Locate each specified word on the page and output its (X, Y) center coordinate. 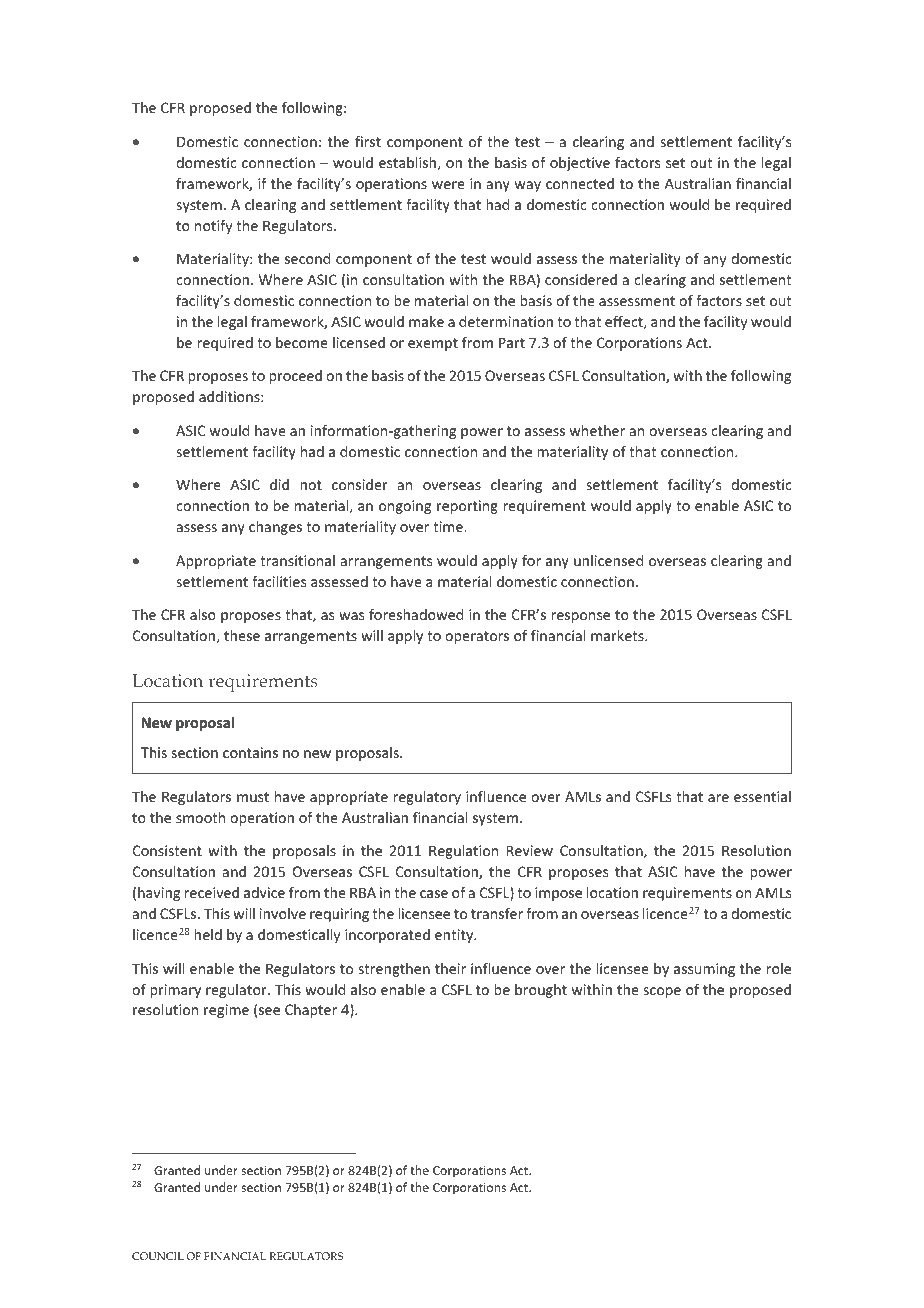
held (208, 934)
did (279, 484)
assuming (704, 970)
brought (541, 991)
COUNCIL (158, 1256)
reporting (467, 507)
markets (618, 635)
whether (597, 430)
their (450, 968)
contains (250, 752)
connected (580, 183)
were (448, 185)
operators (477, 637)
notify (213, 227)
